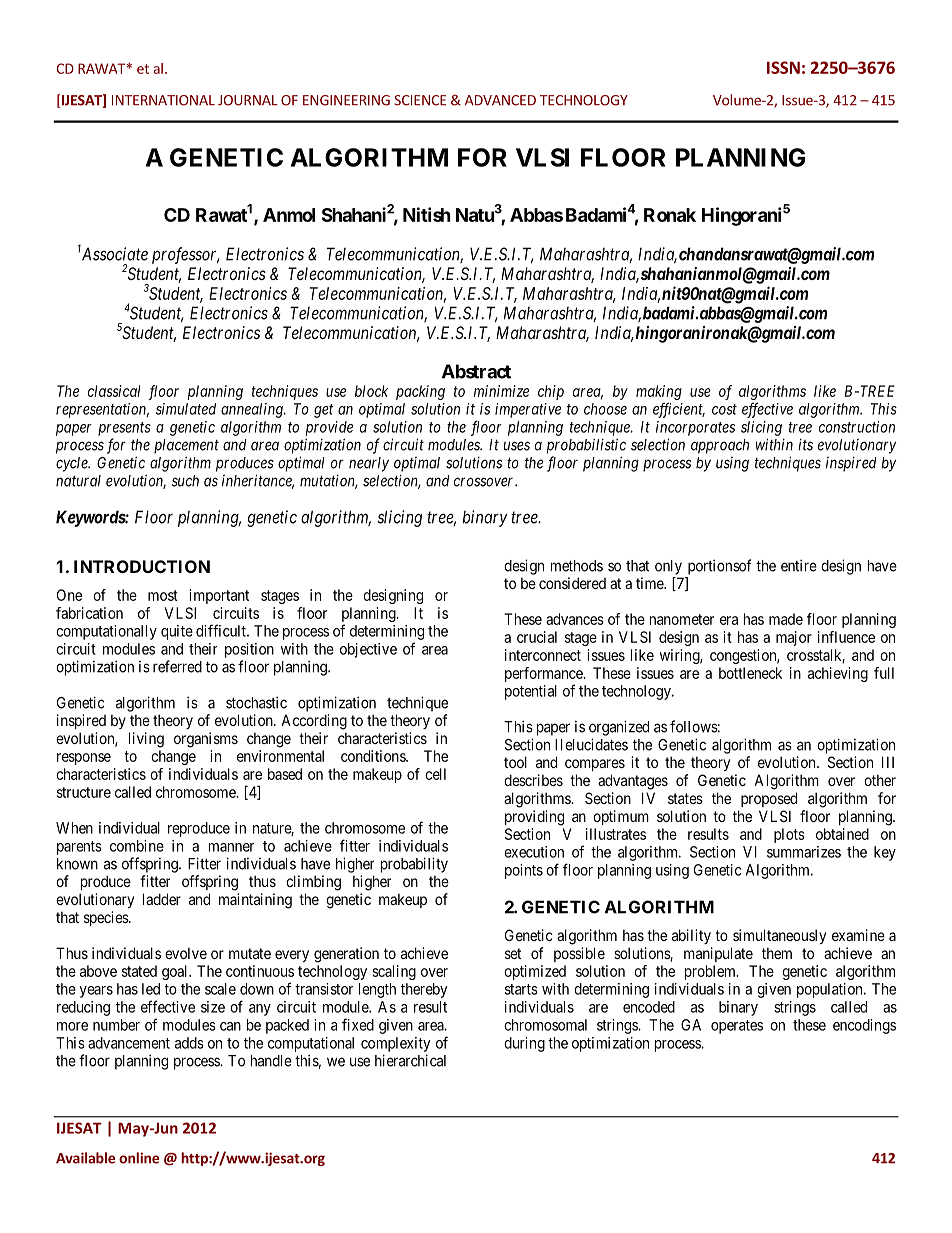 The image size is (952, 1233). I want to click on online, so click(139, 1158).
